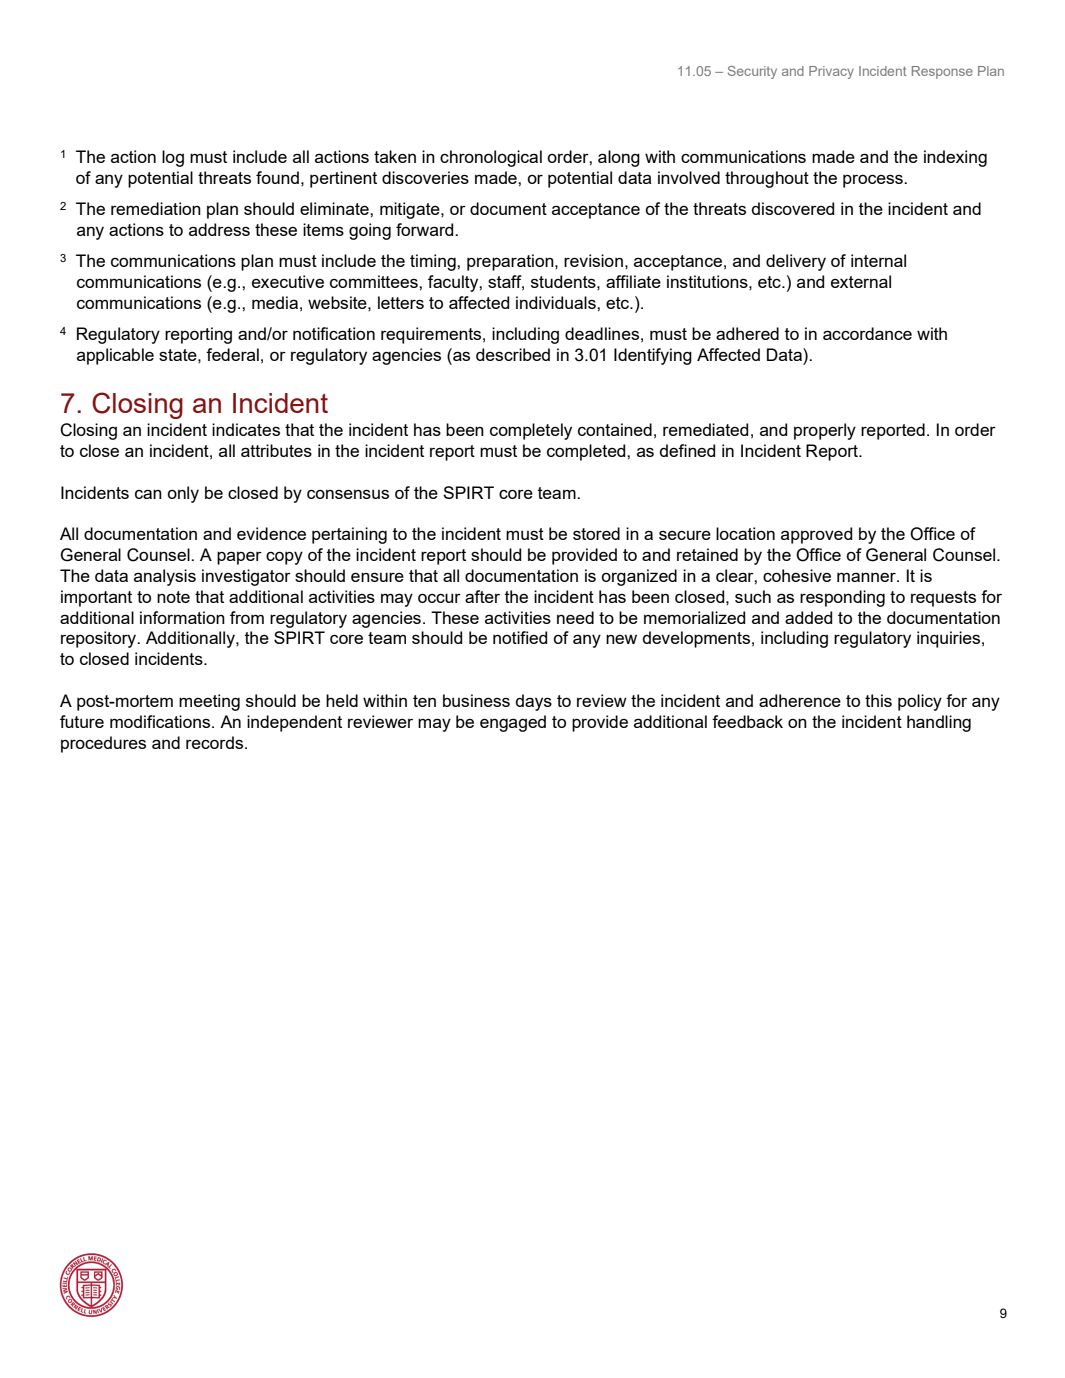  Describe the element at coordinates (288, 281) in the screenshot. I see `executive` at that location.
